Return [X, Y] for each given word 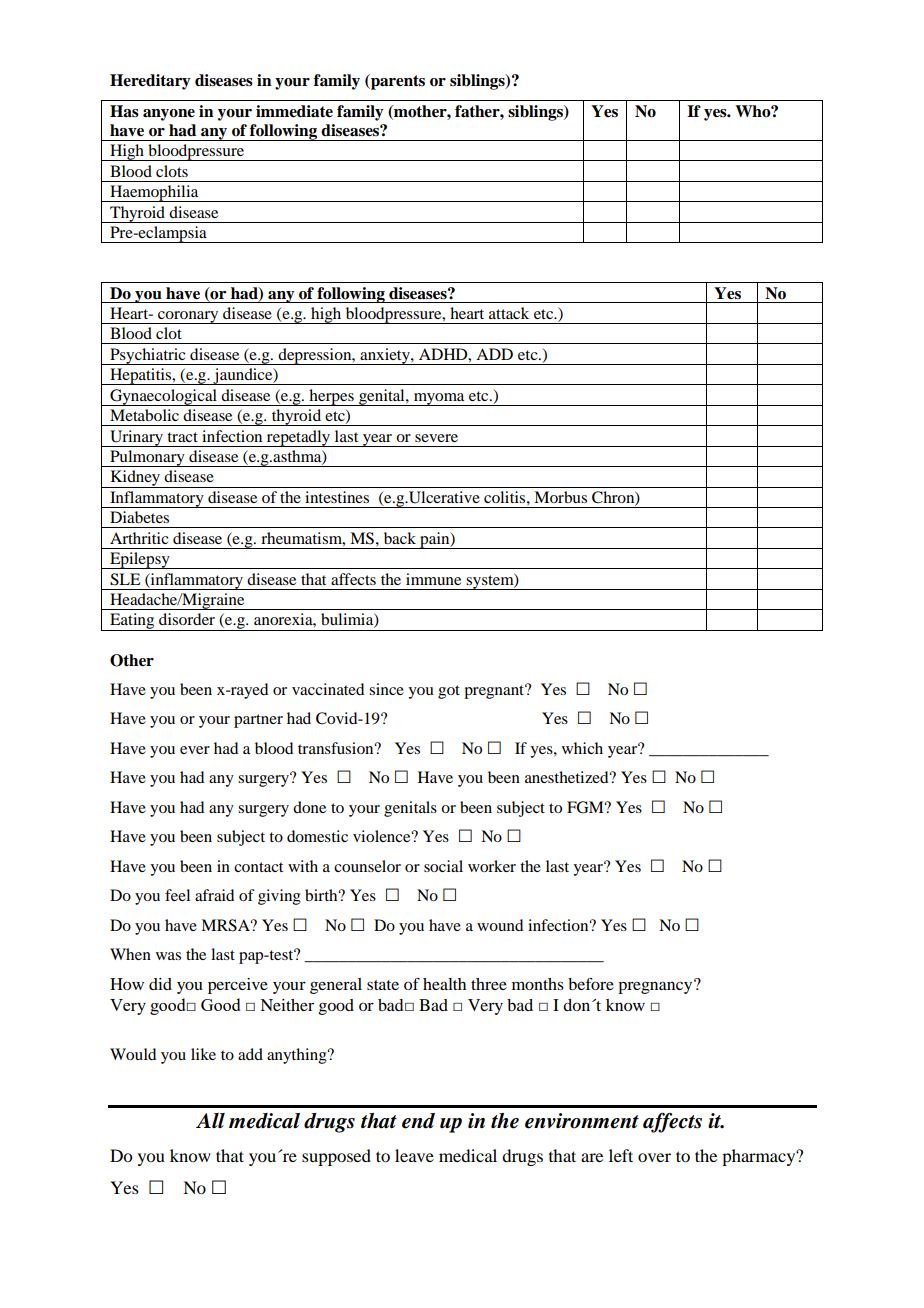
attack [509, 313]
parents [397, 82]
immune [433, 579]
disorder [187, 619]
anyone [169, 115]
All [210, 1120]
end [418, 1121]
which [582, 748]
